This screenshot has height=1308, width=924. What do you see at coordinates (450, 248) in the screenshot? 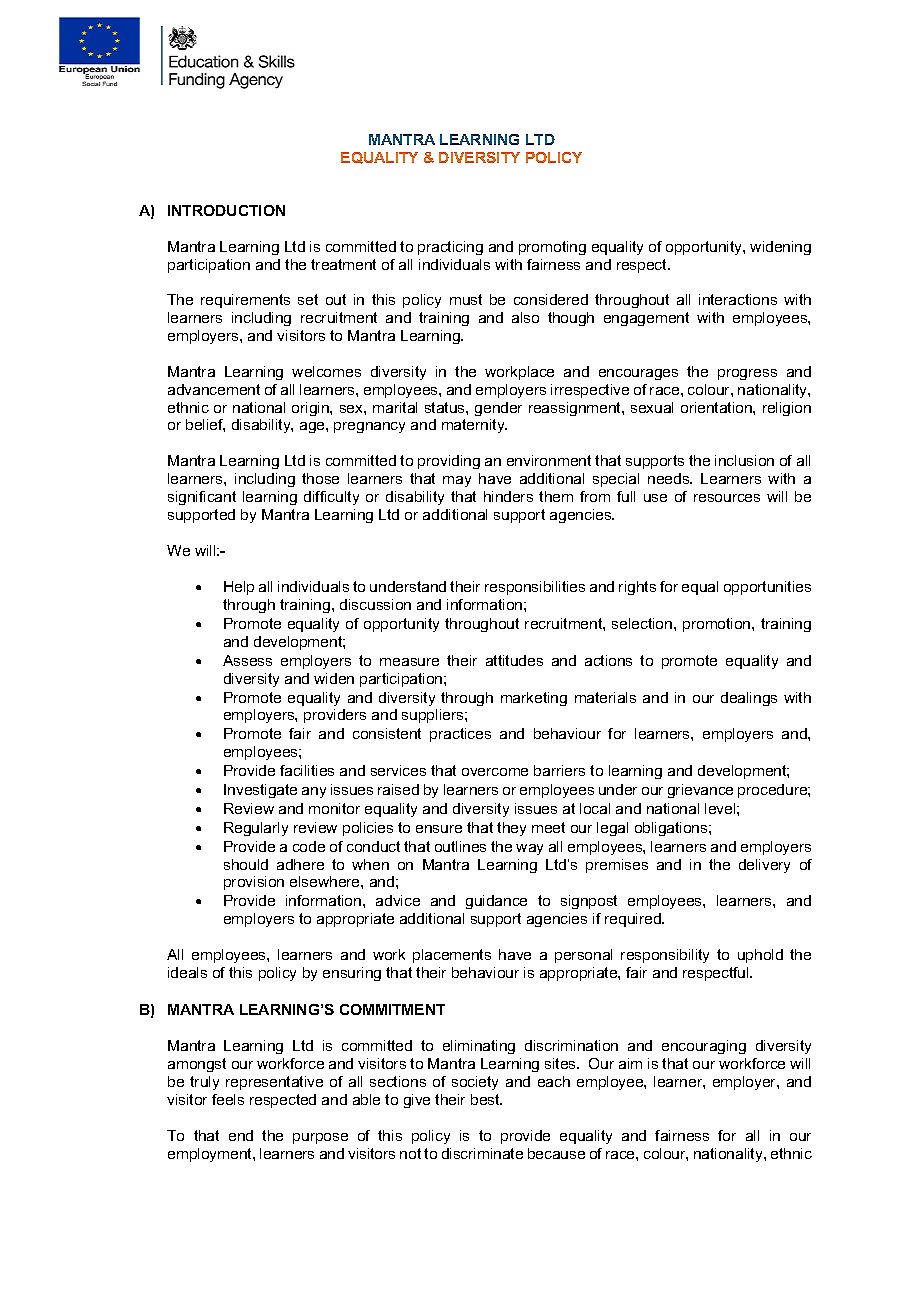
I see `practicing` at bounding box center [450, 248].
